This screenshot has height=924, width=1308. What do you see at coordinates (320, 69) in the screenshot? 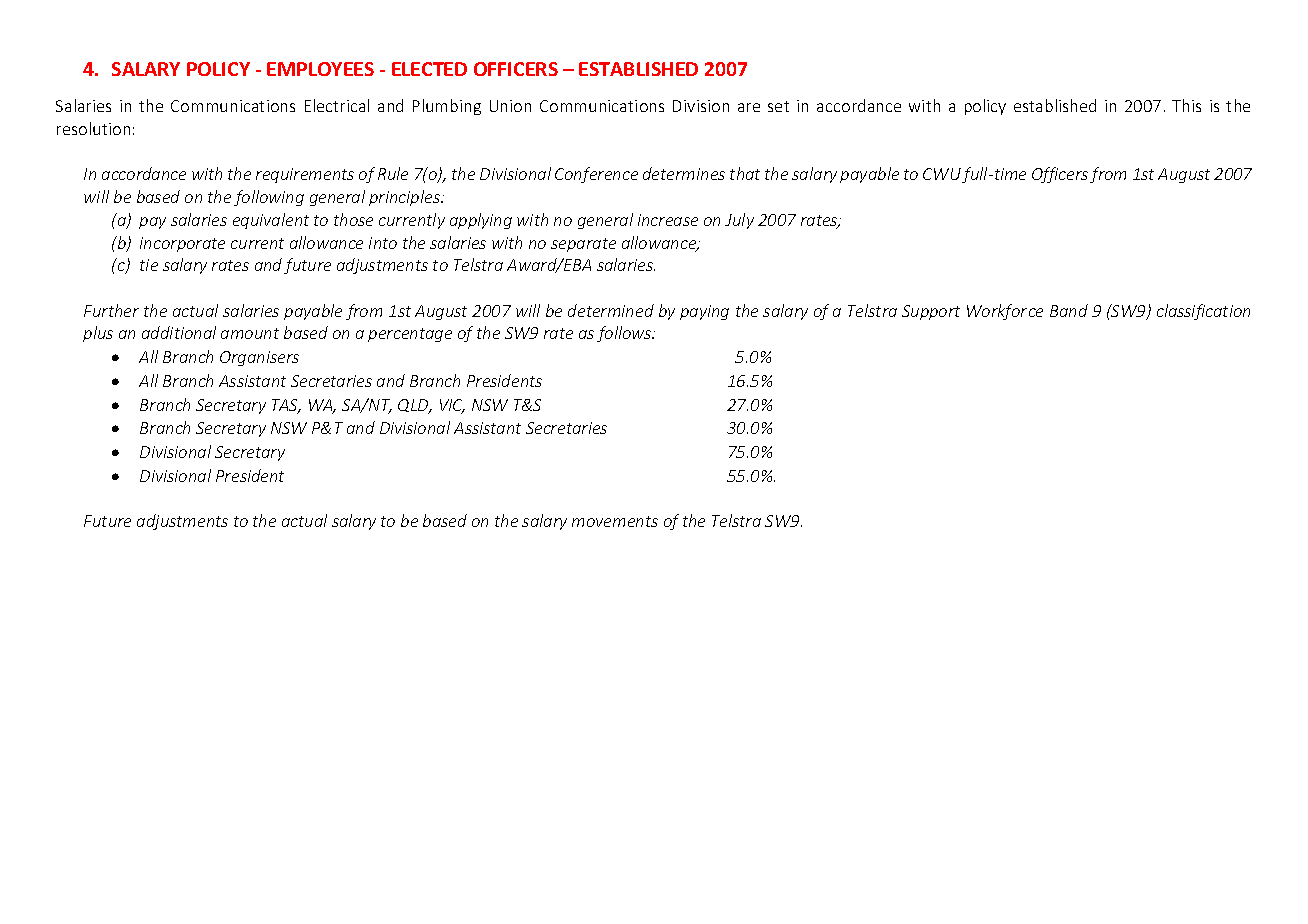
I see `EMPLOYEES` at bounding box center [320, 69].
